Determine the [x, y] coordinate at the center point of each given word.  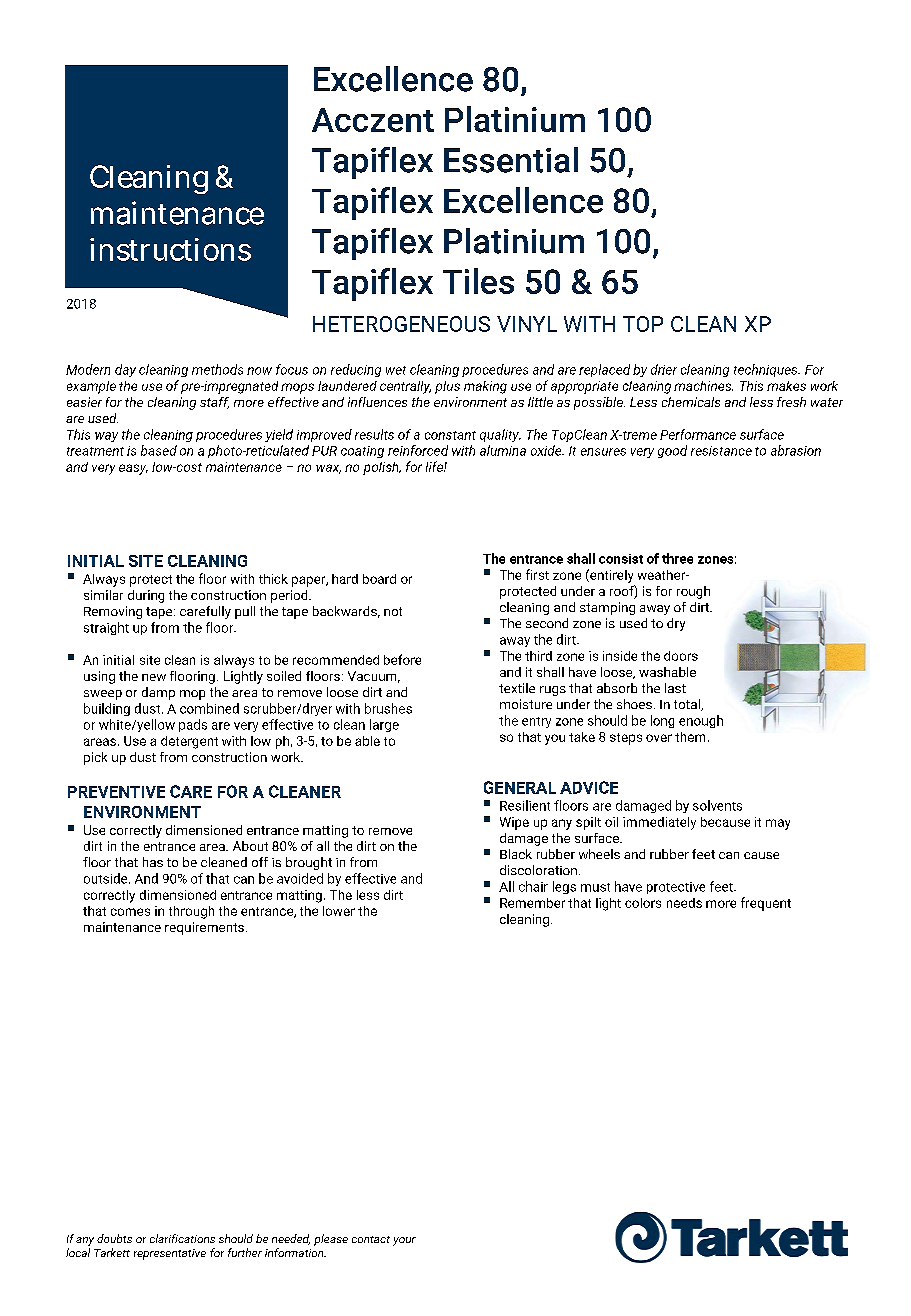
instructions [170, 249]
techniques [767, 370]
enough [701, 721]
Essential [511, 160]
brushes [388, 708]
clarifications [182, 1238]
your [404, 1241]
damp [158, 693]
